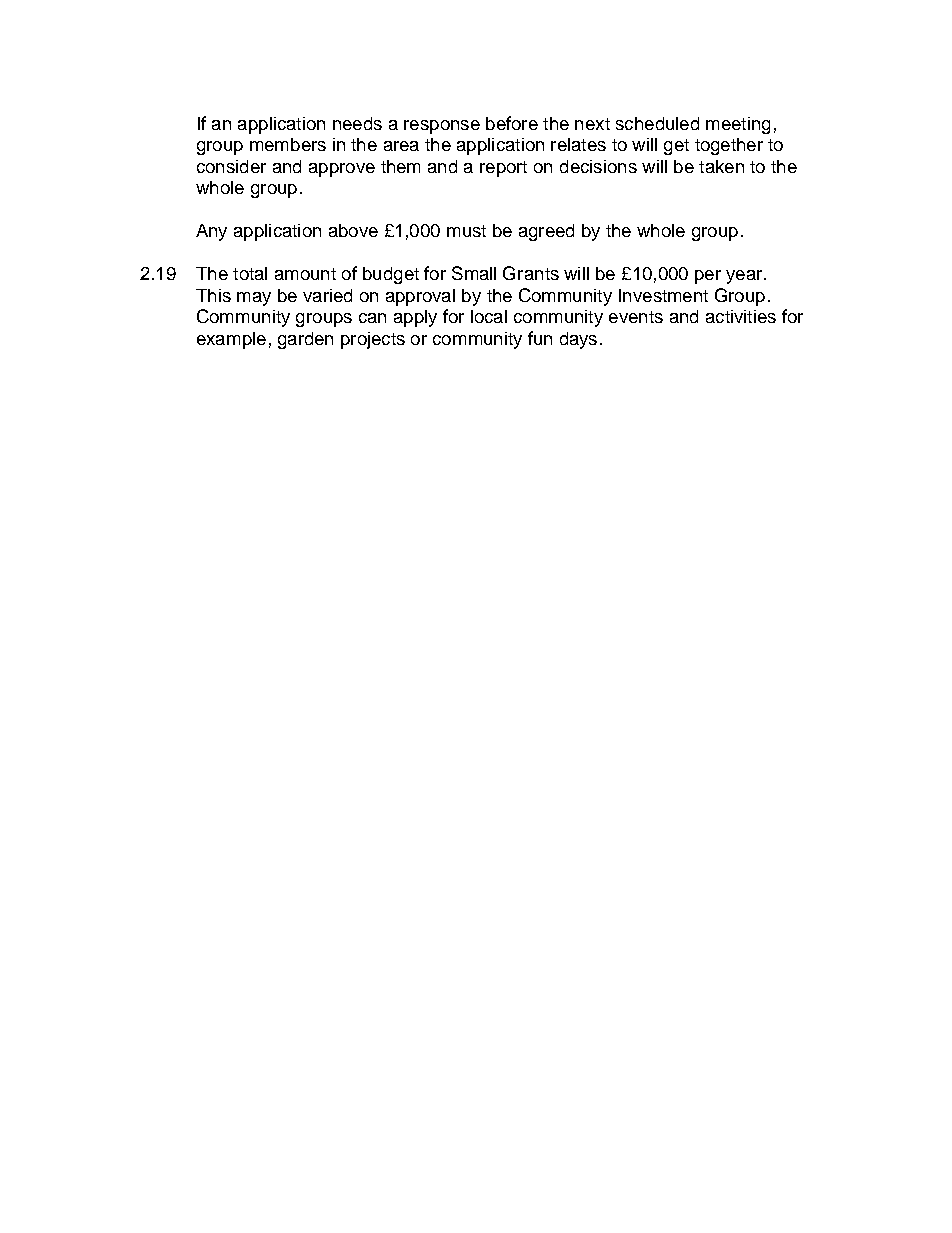 The image size is (952, 1233). I want to click on garden, so click(305, 340).
